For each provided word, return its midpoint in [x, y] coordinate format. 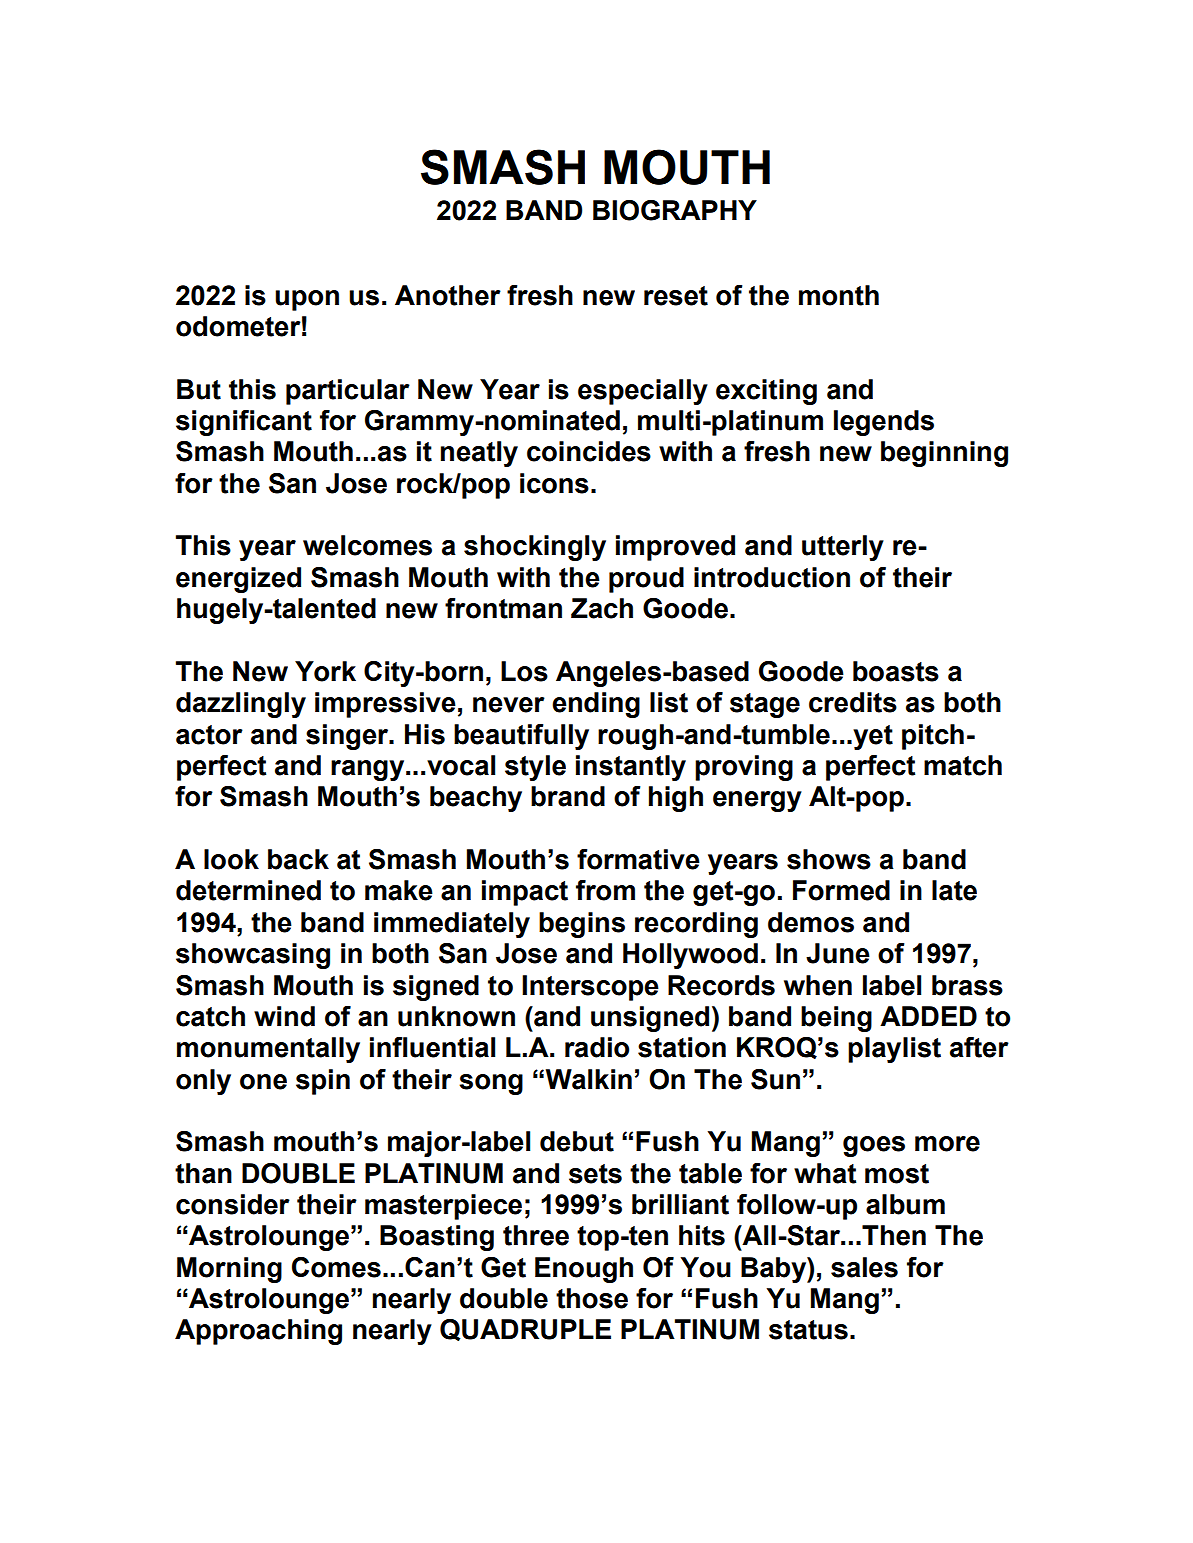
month [839, 295]
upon [307, 300]
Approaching [258, 1332]
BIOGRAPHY [675, 210]
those [592, 1298]
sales [864, 1267]
